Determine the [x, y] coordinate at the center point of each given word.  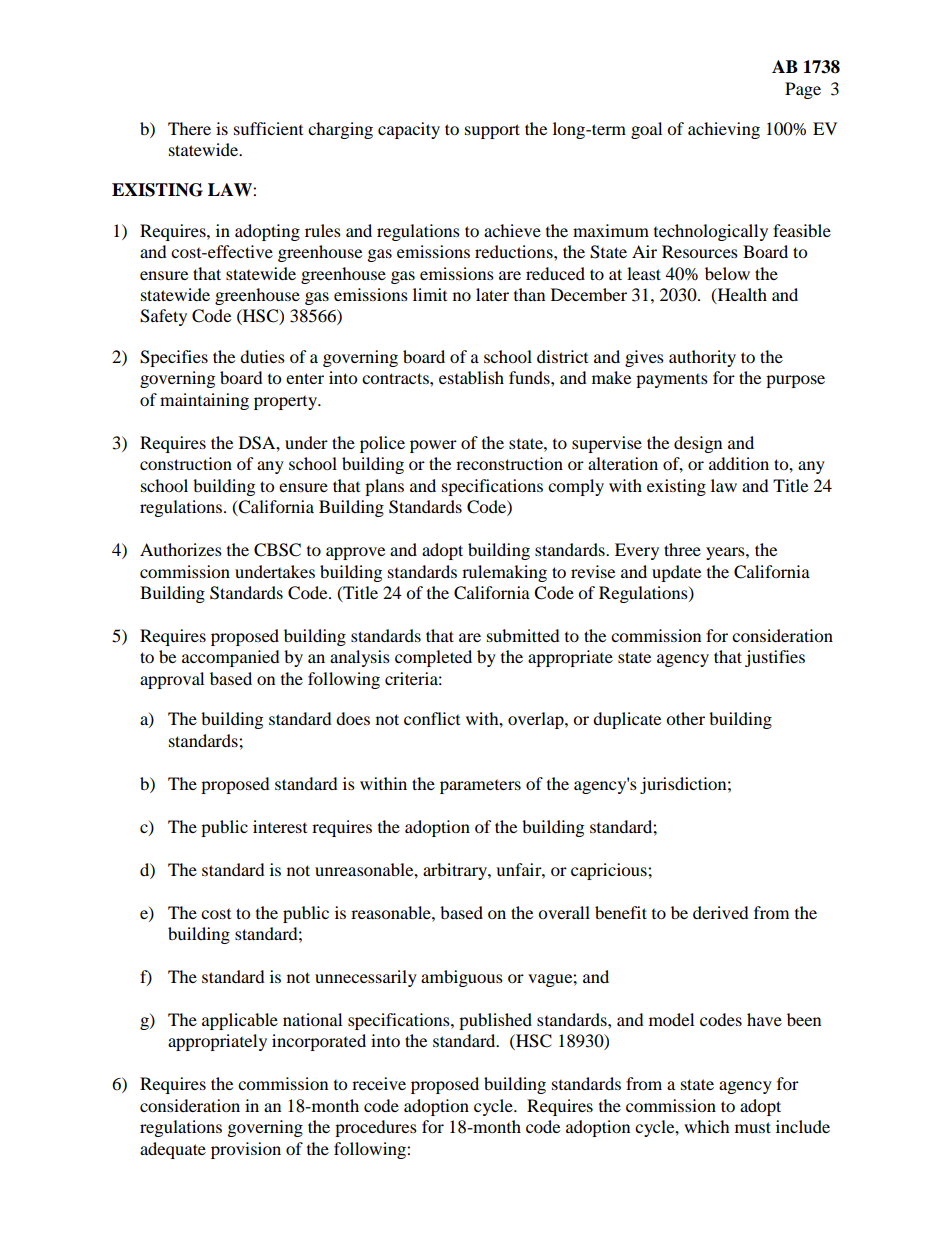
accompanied [231, 658]
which [707, 1126]
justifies [775, 658]
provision [246, 1150]
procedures [376, 1128]
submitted [523, 635]
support [492, 131]
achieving [724, 130]
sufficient [268, 128]
